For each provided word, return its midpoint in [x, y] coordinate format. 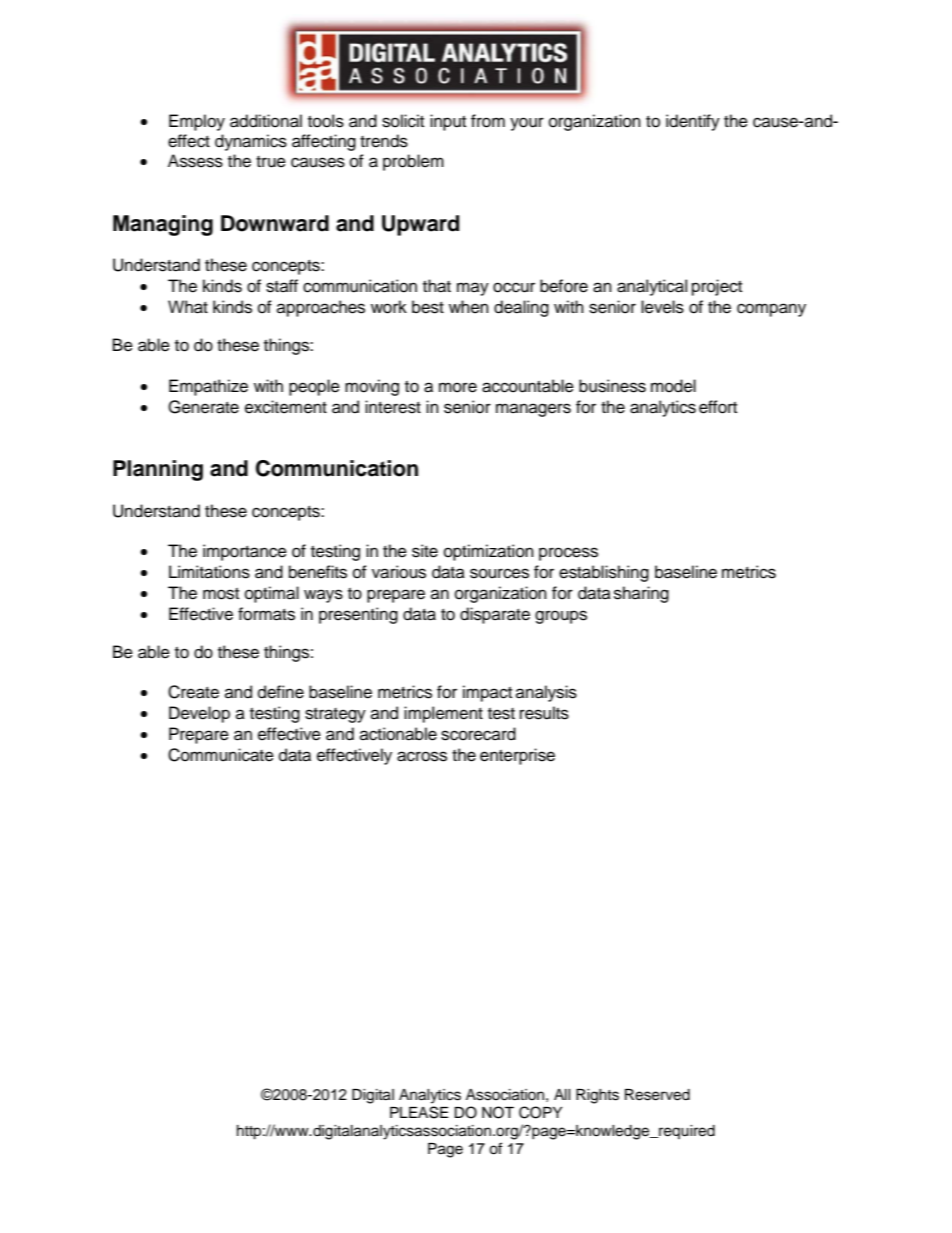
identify [693, 122]
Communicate [221, 755]
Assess [195, 161]
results [544, 713]
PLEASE [419, 1112]
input [448, 122]
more [458, 387]
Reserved [657, 1095]
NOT [498, 1112]
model [673, 386]
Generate [203, 407]
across [422, 756]
